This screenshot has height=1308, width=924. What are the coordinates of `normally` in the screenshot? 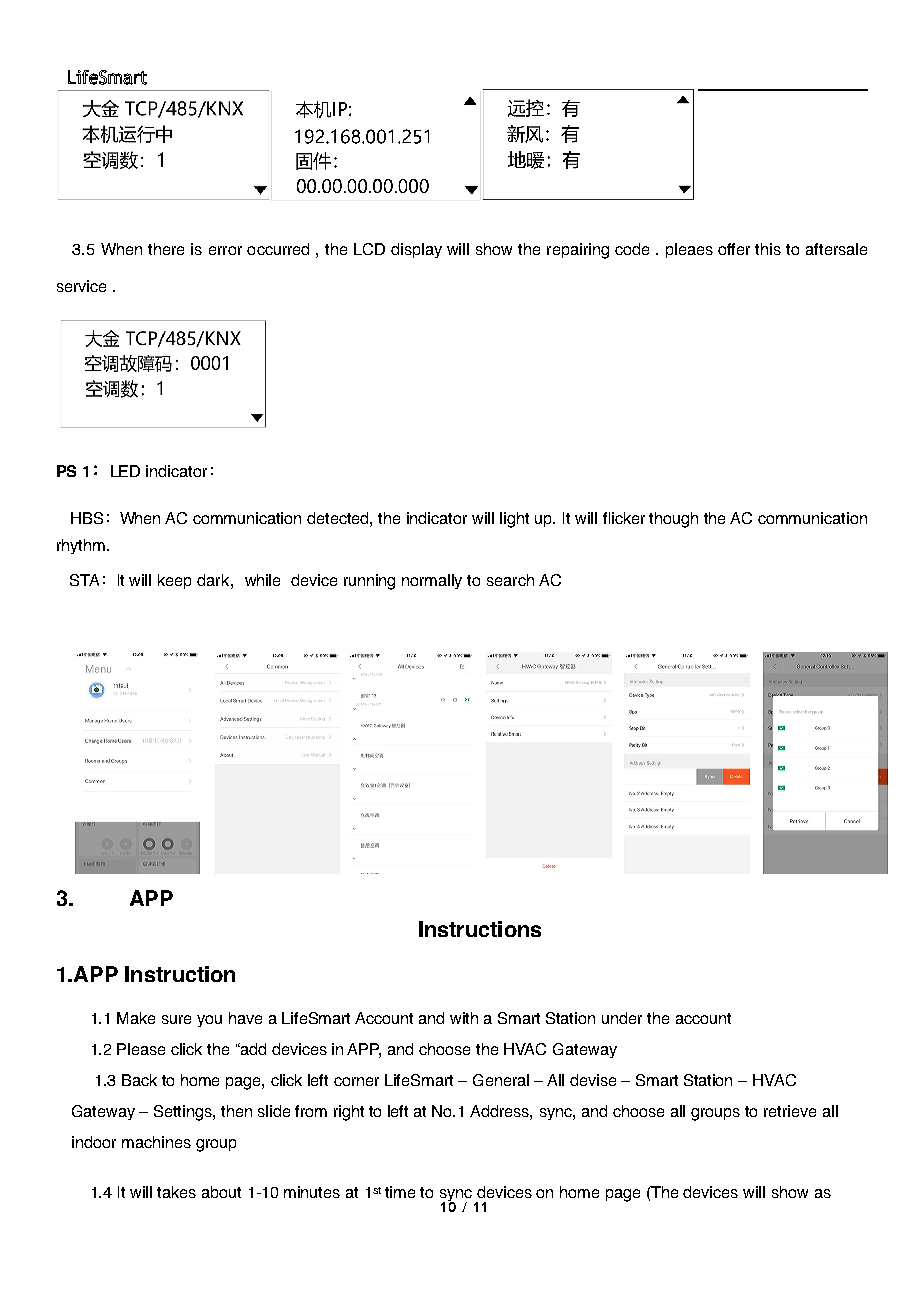 It's located at (432, 581).
